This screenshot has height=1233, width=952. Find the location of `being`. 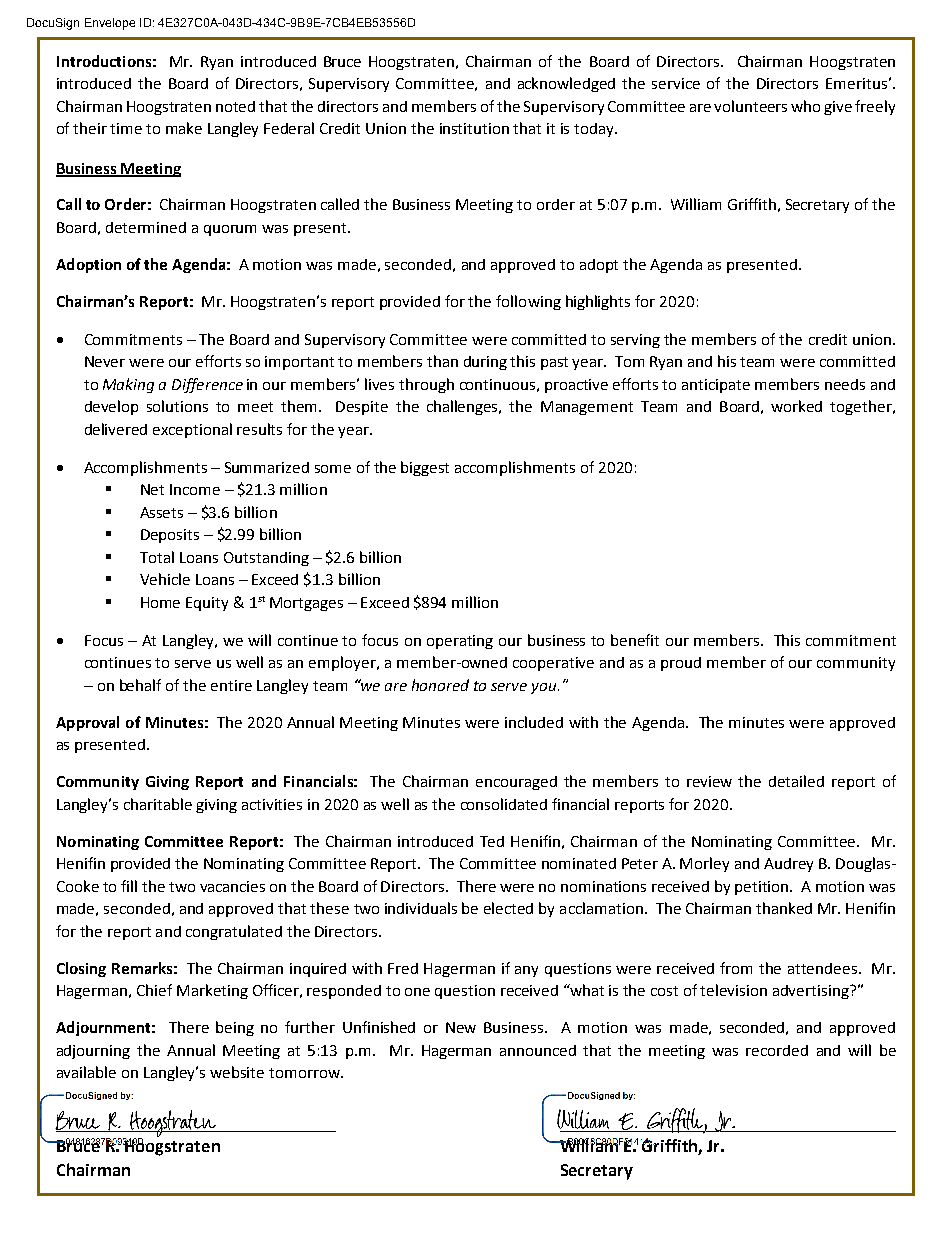

being is located at coordinates (235, 1028).
